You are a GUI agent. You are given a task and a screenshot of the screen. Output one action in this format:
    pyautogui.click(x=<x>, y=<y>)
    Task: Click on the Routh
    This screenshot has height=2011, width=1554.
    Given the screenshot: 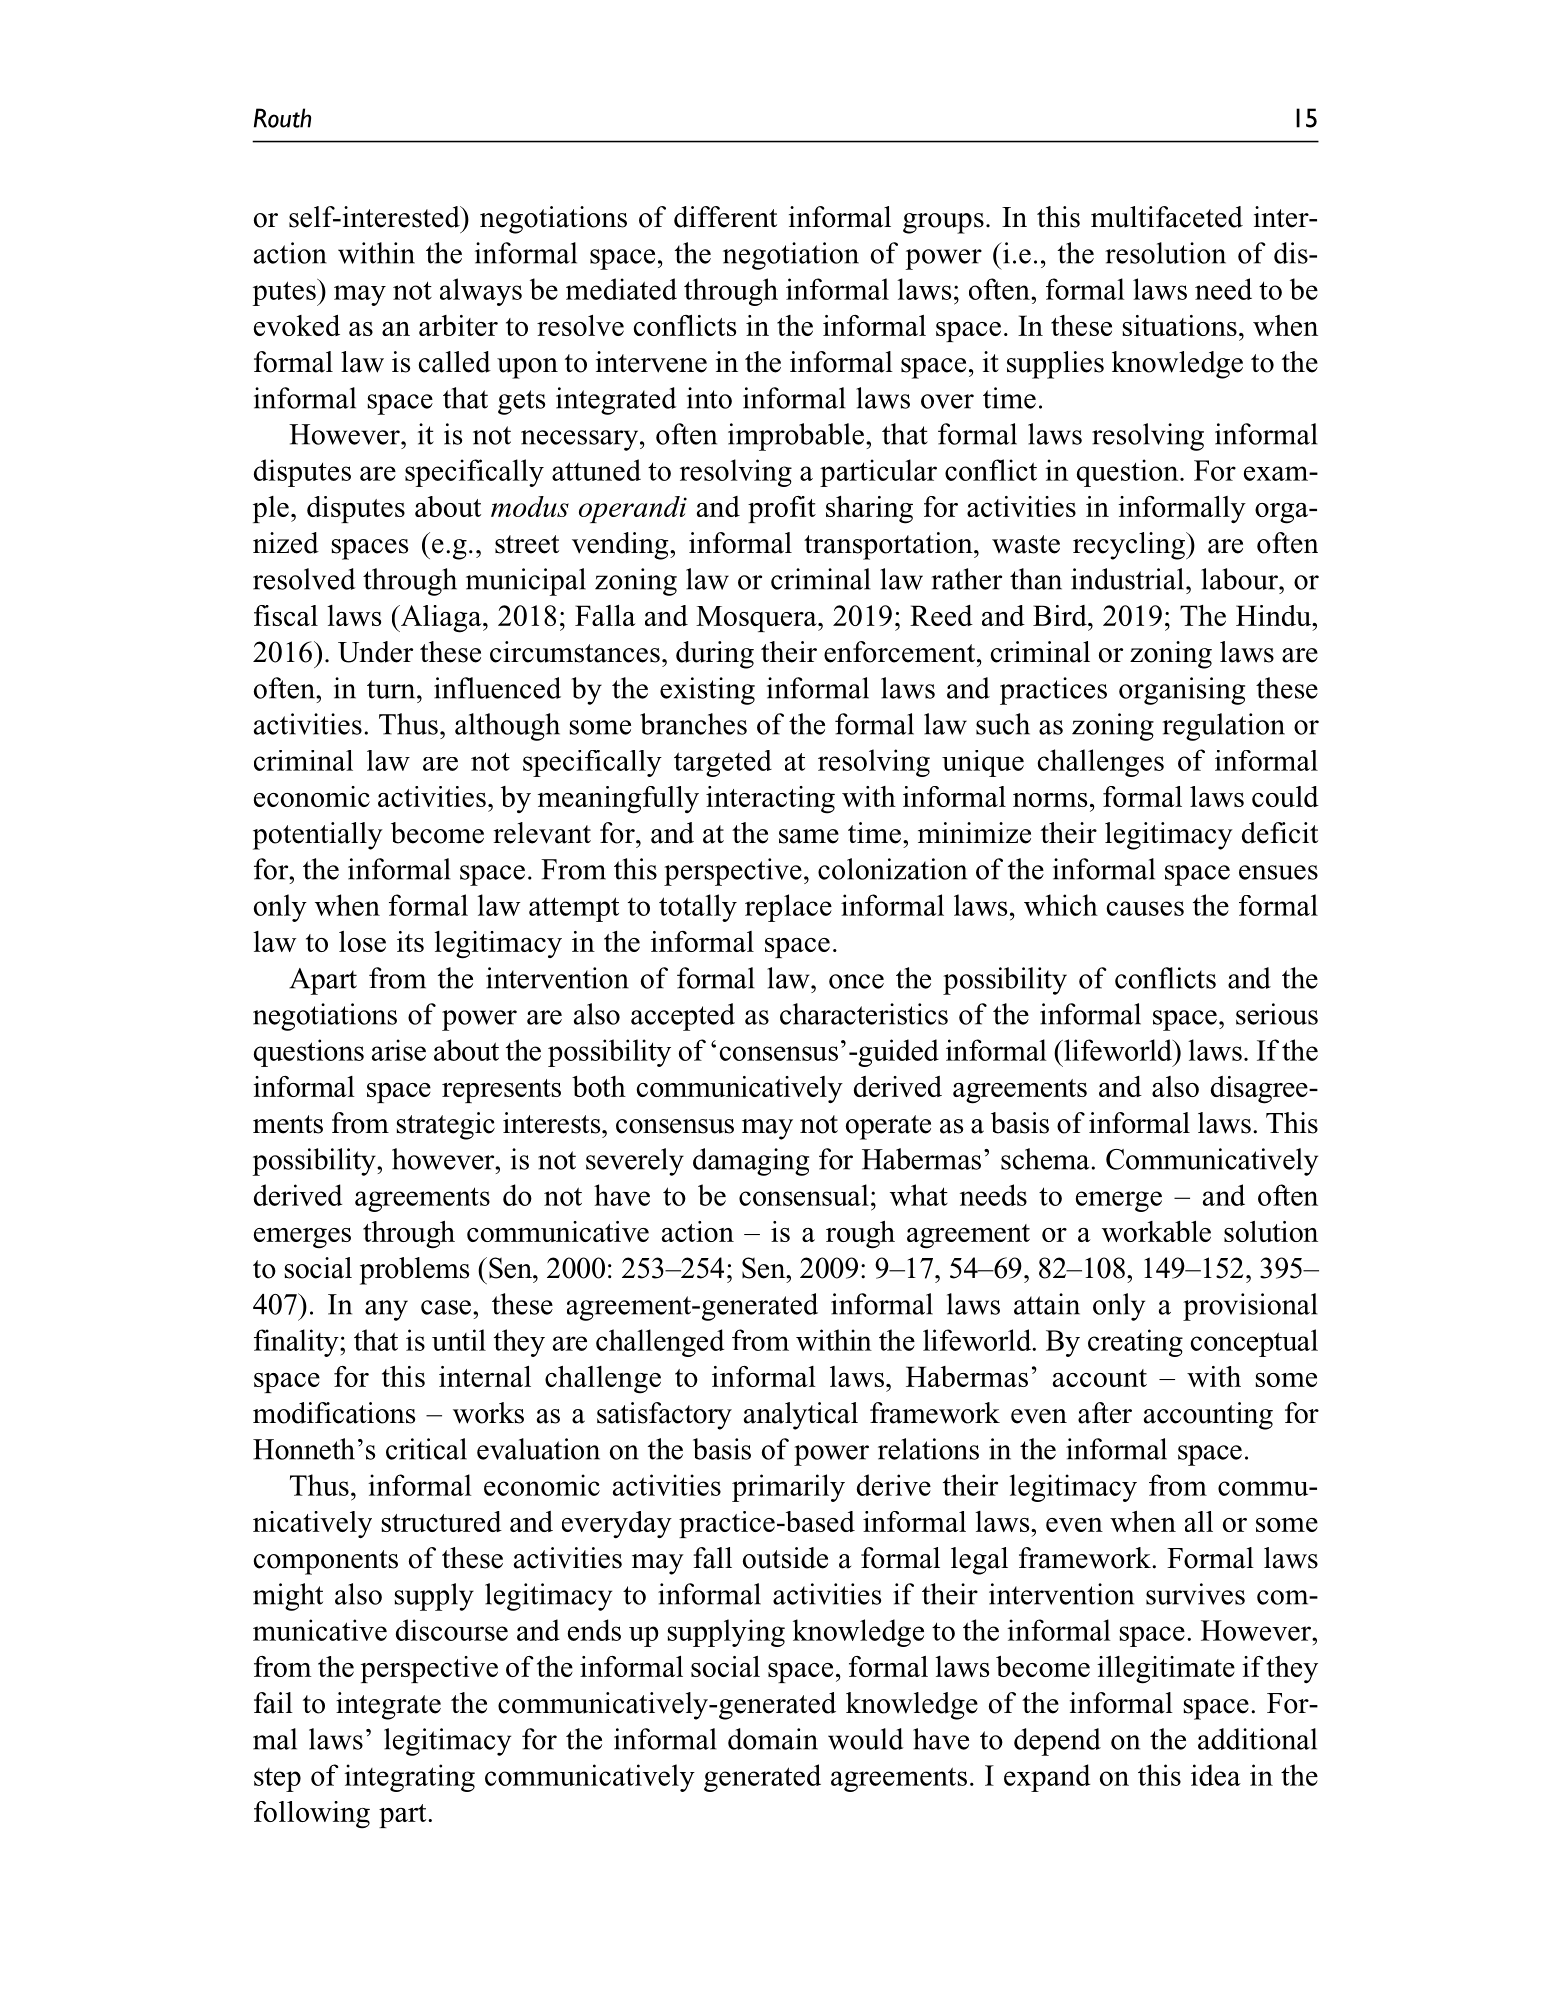 What is the action you would take?
    pyautogui.click(x=282, y=118)
